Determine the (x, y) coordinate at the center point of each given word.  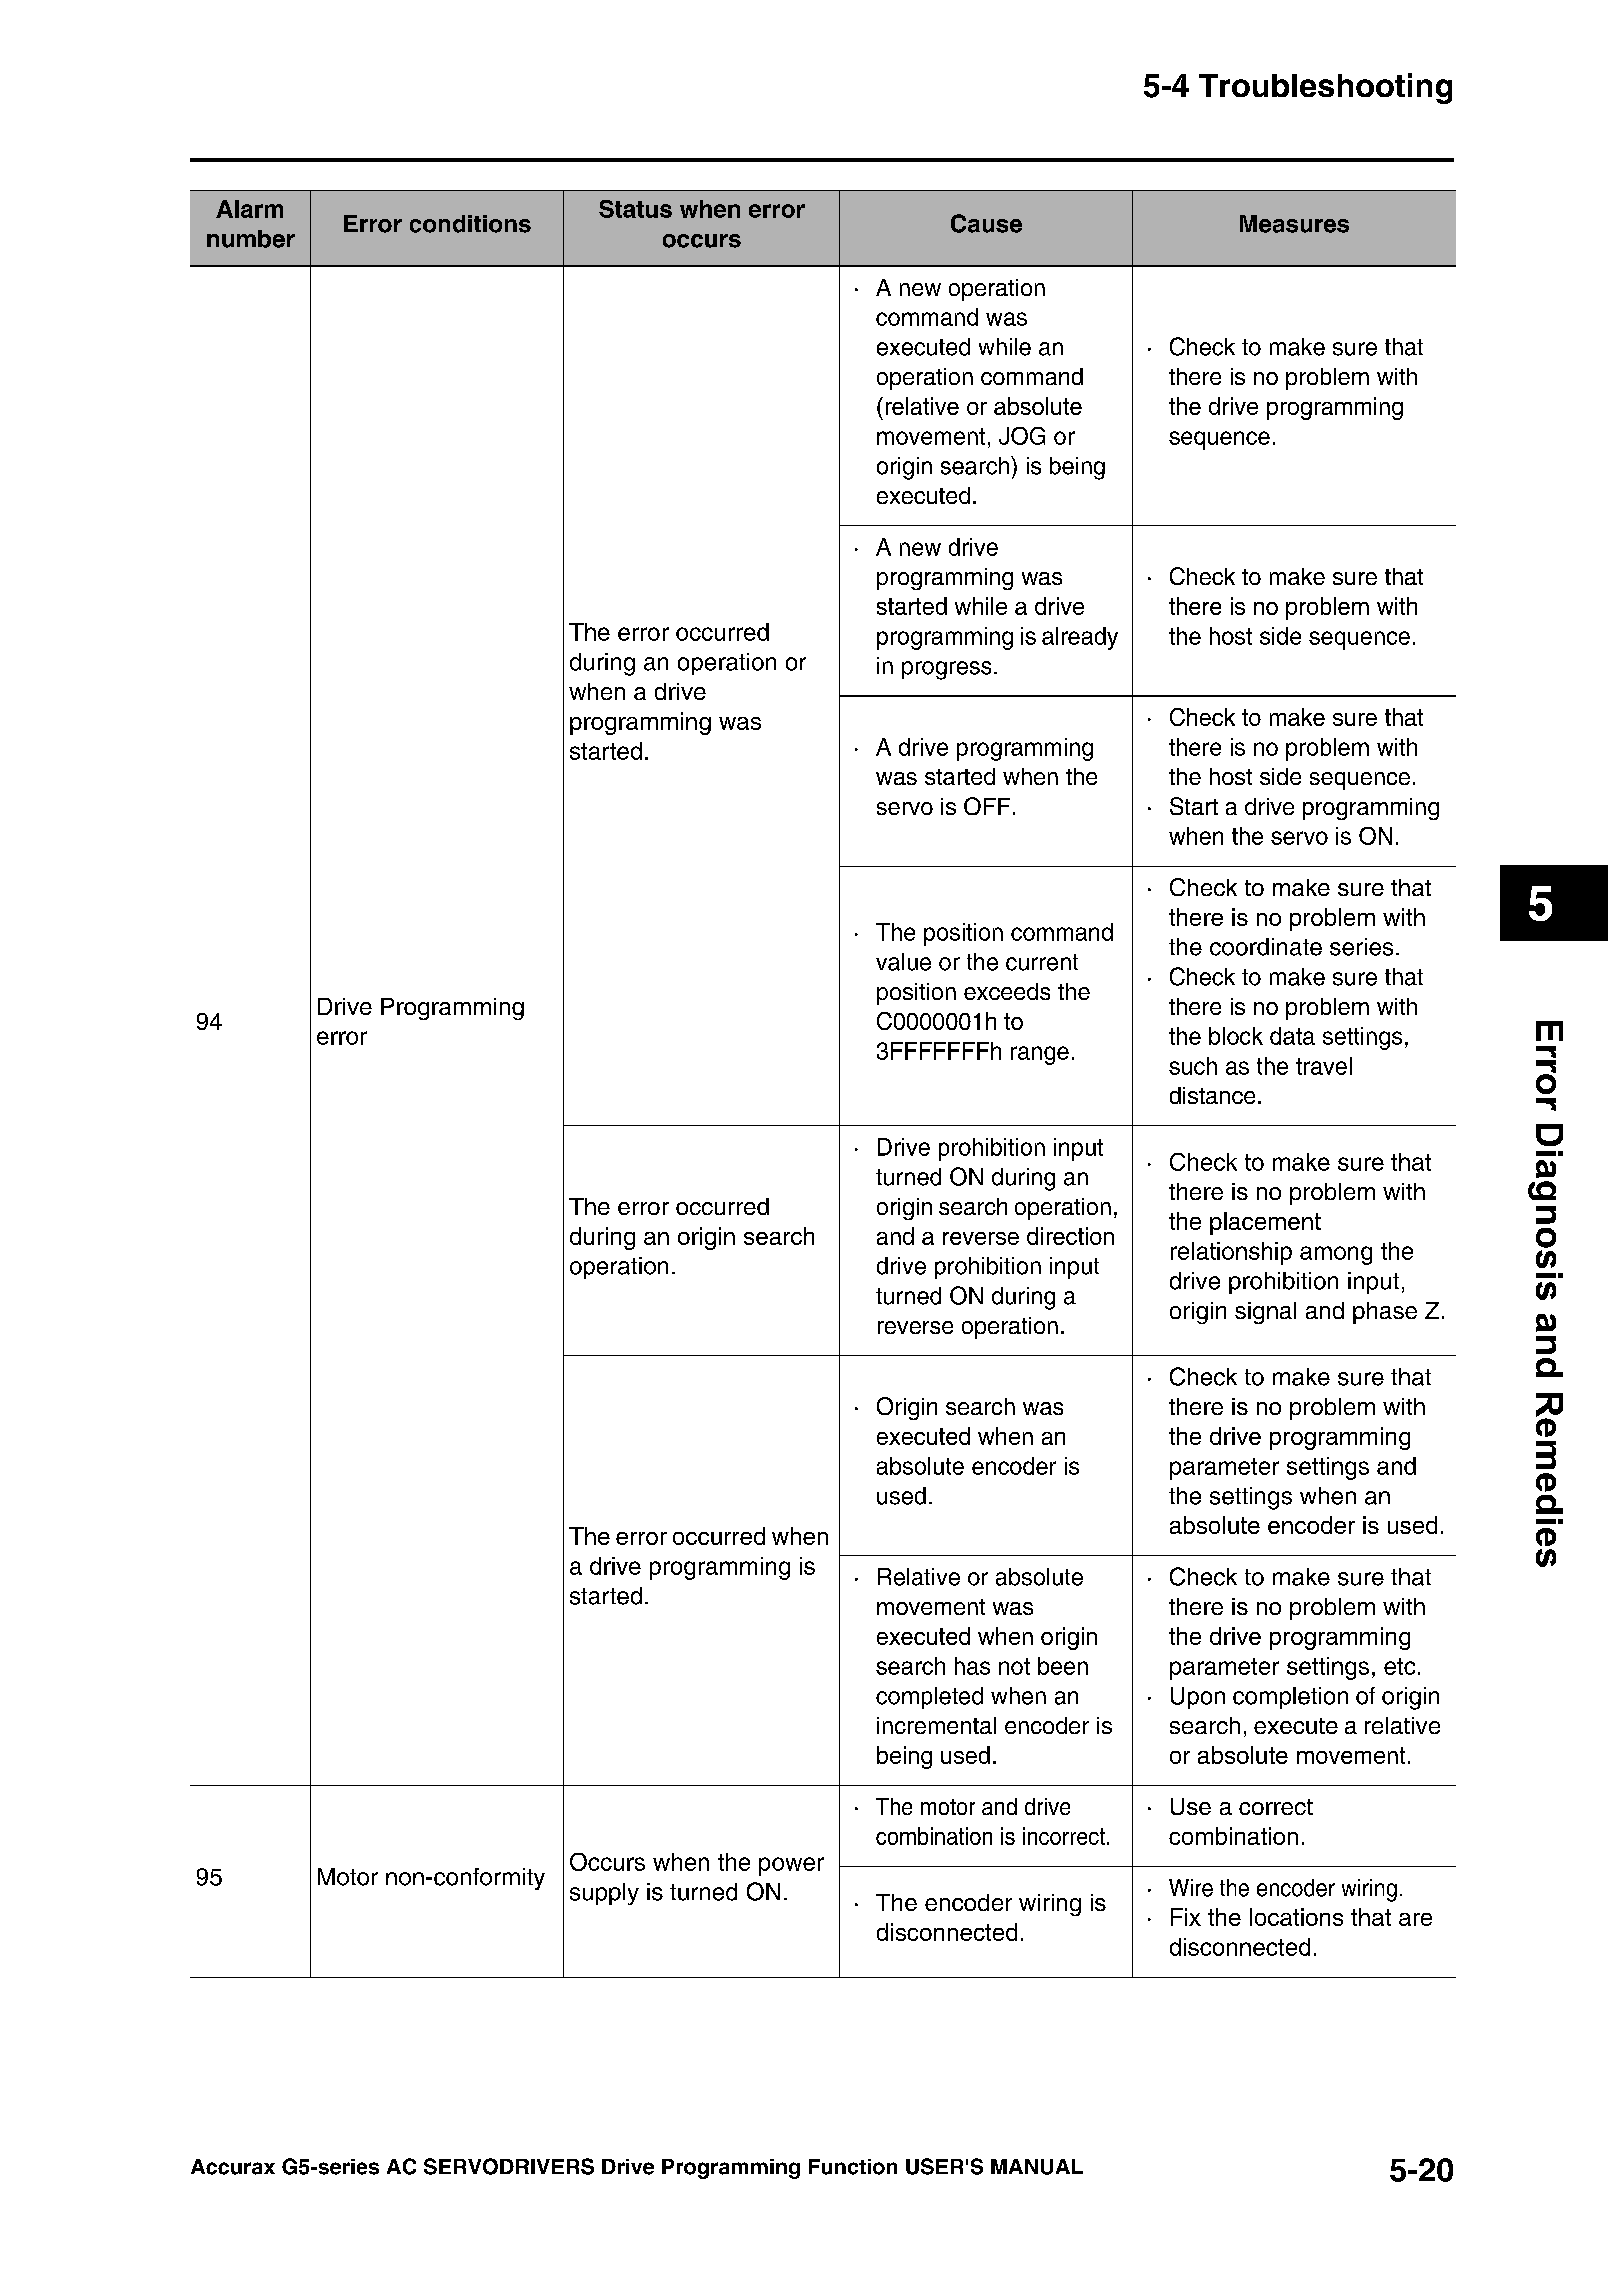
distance (1212, 1095)
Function (853, 2167)
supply (604, 1894)
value (903, 962)
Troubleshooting (1325, 88)
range (1040, 1055)
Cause (986, 223)
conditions (470, 224)
